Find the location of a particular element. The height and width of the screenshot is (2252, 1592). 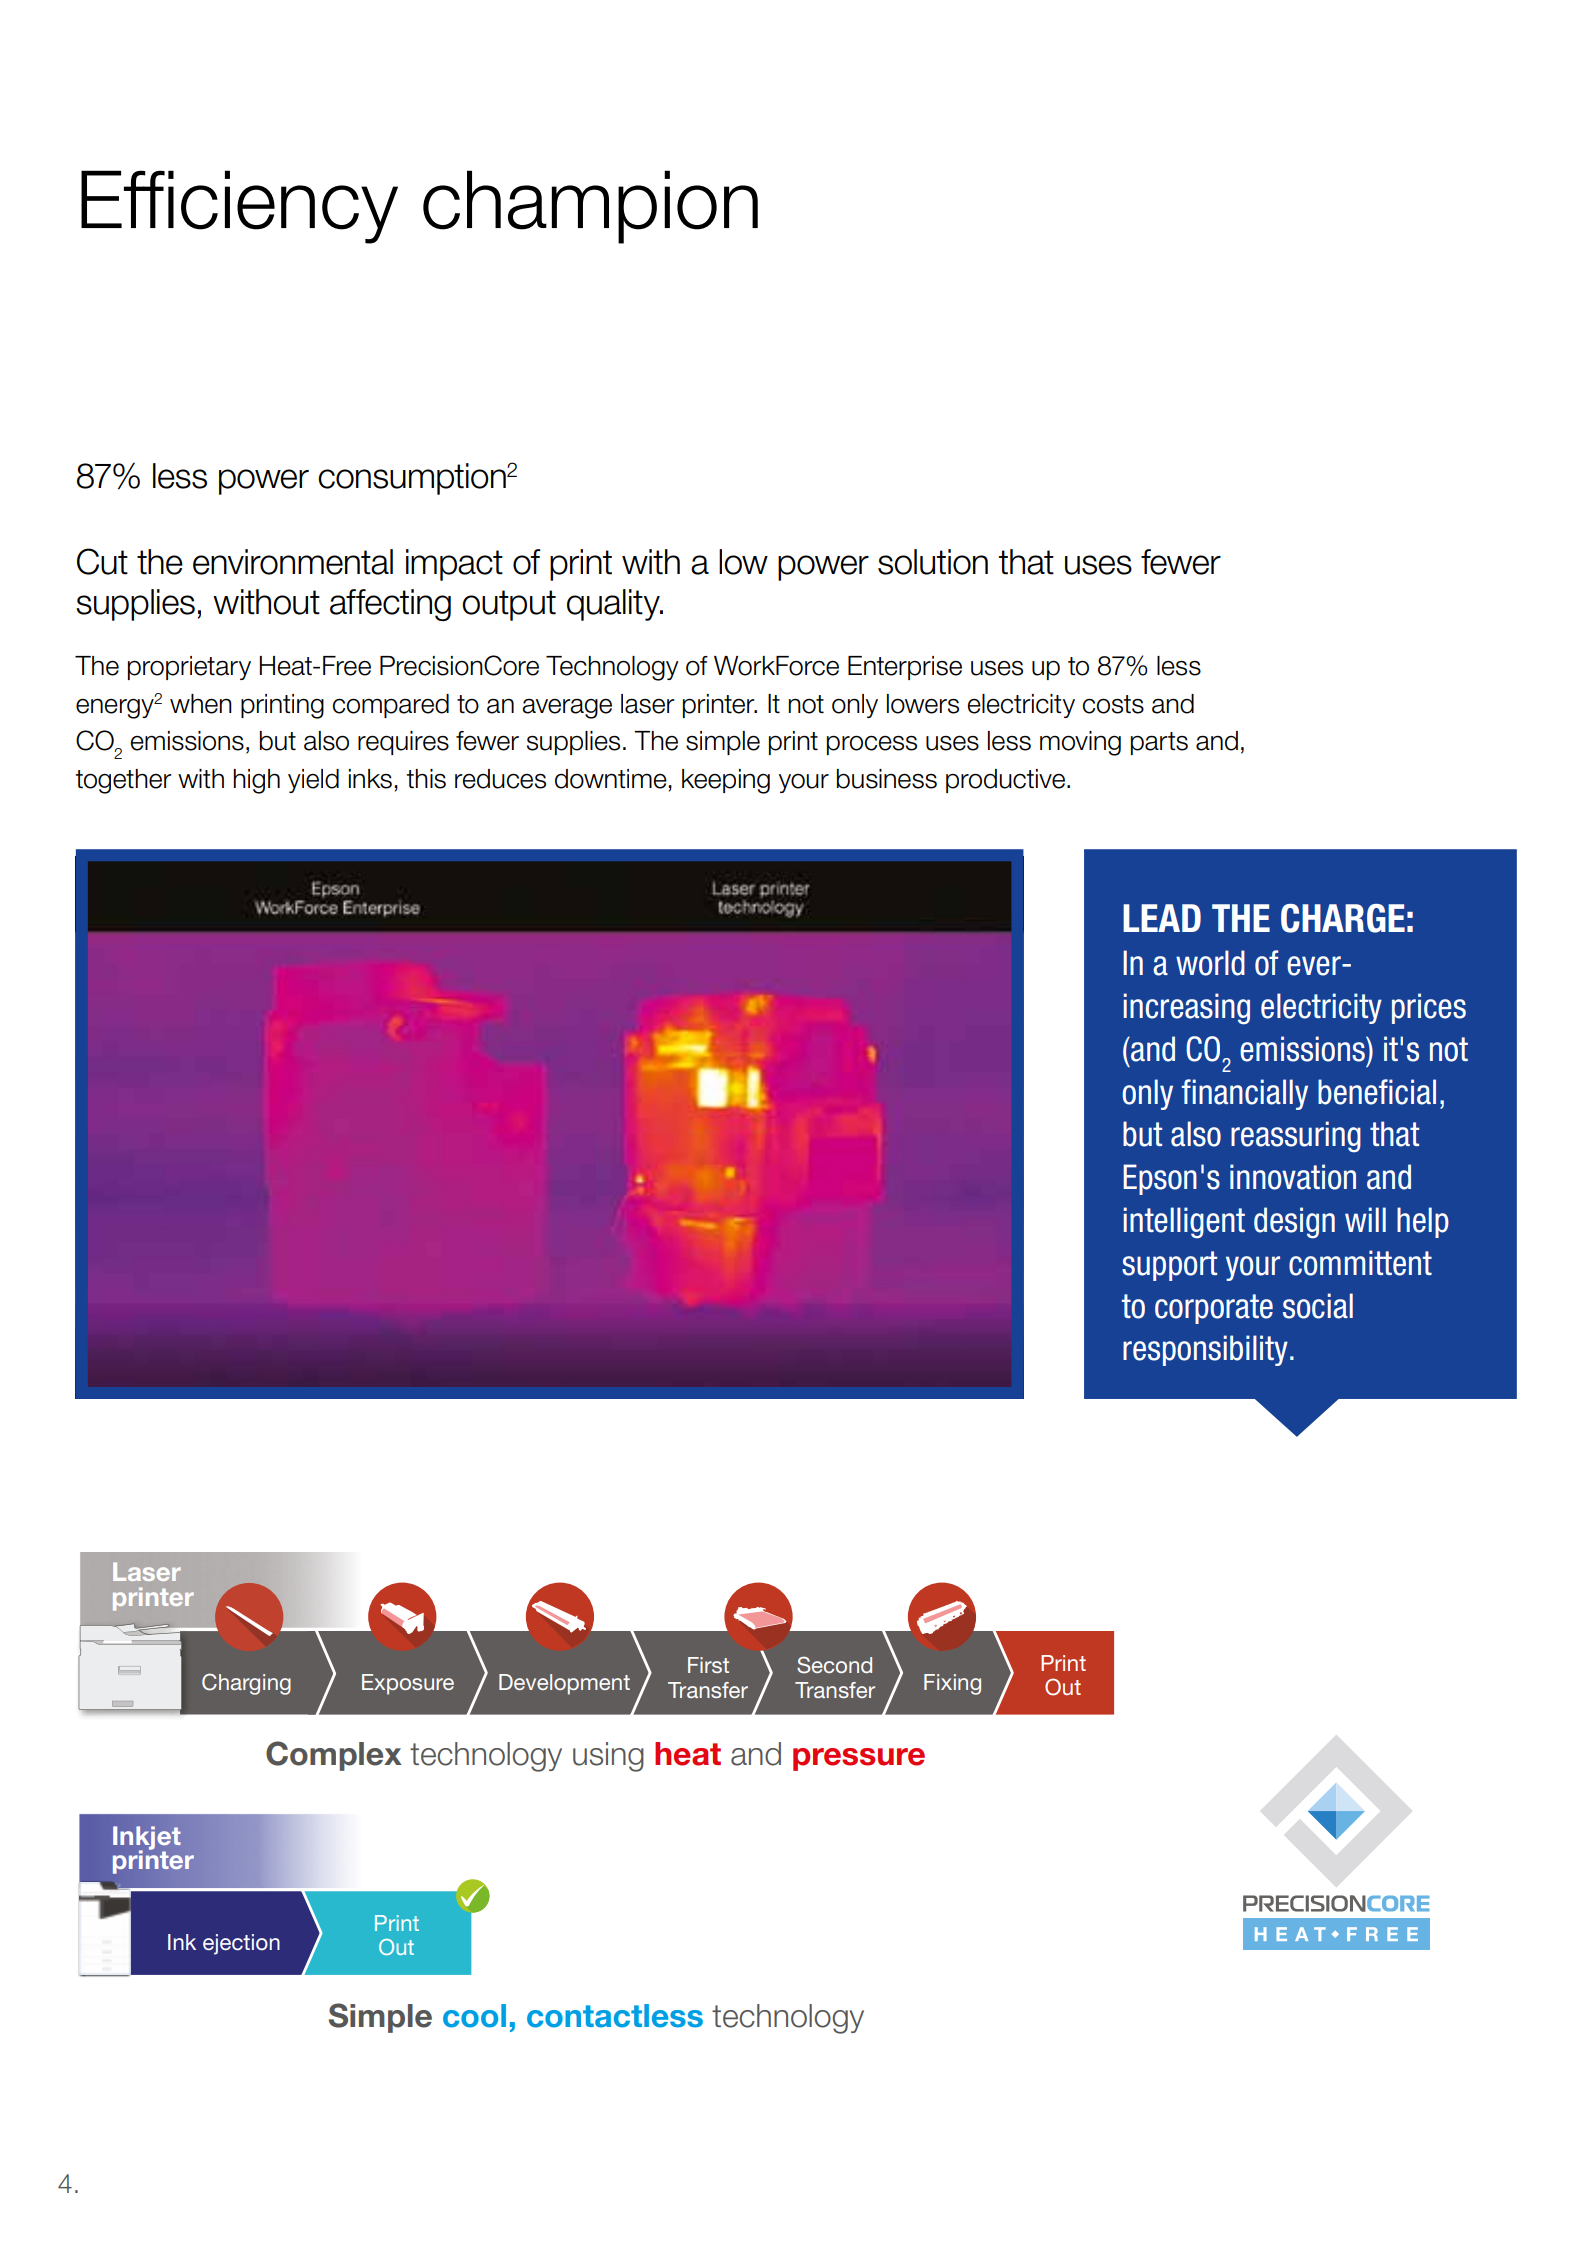

solution is located at coordinates (933, 562).
